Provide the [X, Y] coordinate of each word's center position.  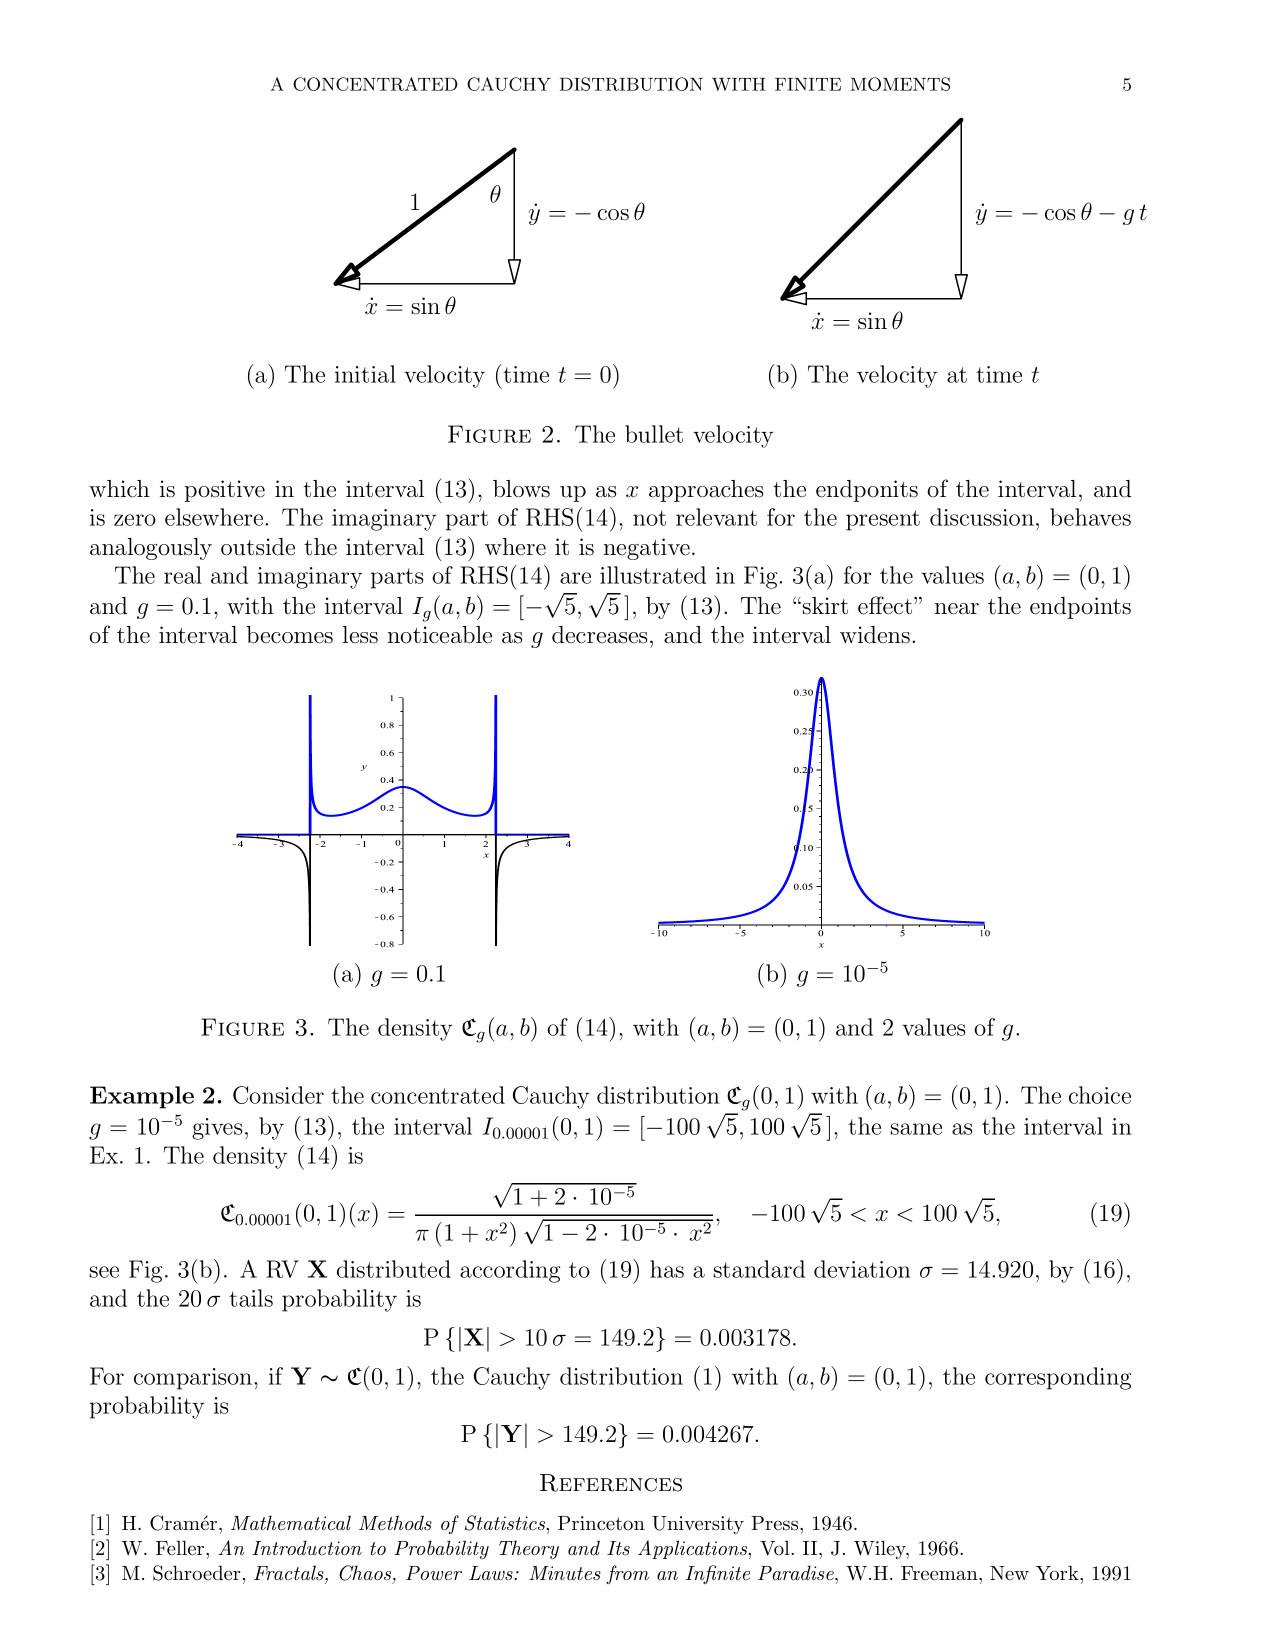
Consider [278, 1095]
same [916, 1129]
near [957, 609]
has [667, 1269]
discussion [982, 517]
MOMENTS [900, 84]
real [183, 575]
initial [365, 374]
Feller [181, 1548]
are [575, 578]
